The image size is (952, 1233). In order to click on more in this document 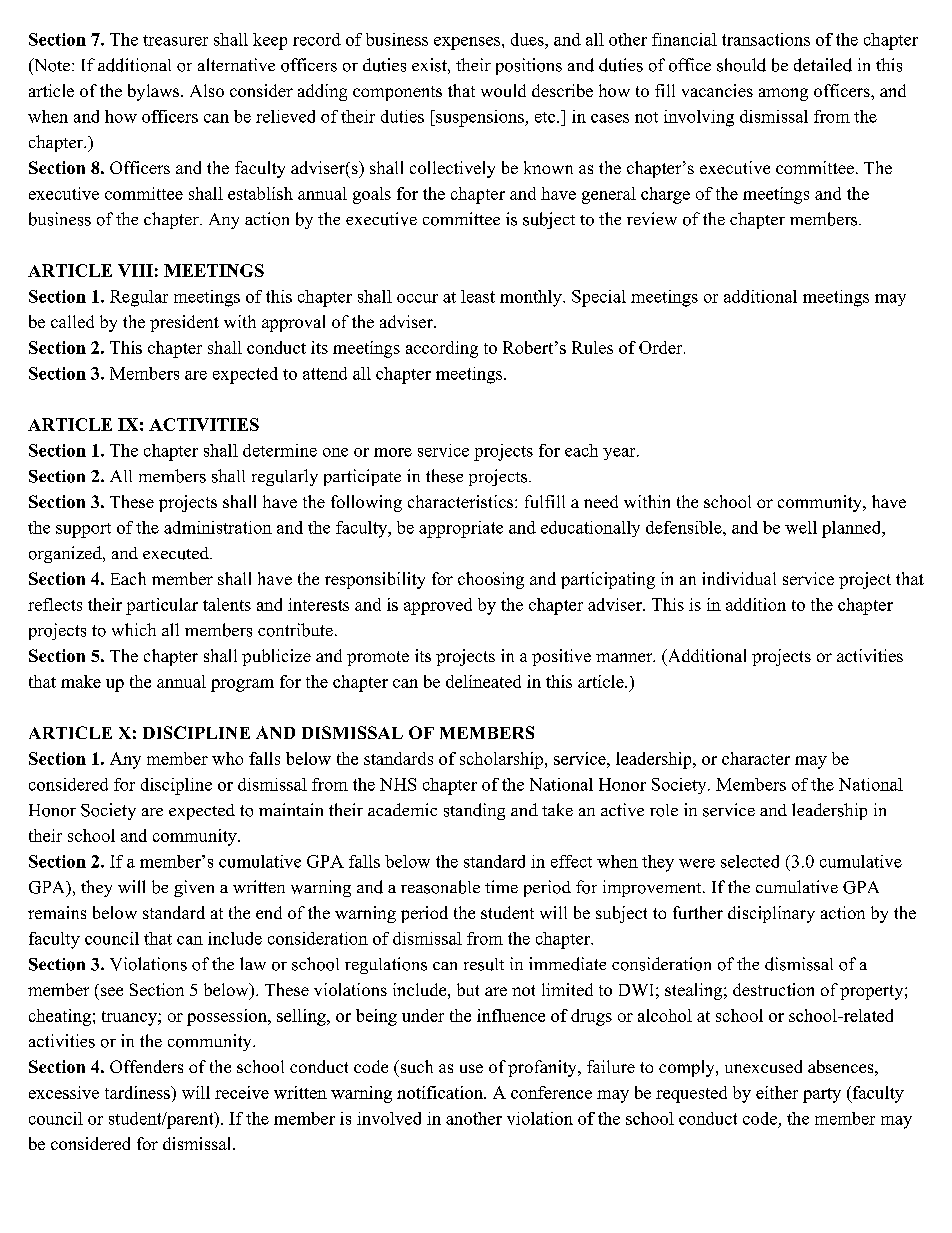, I will do `click(393, 452)`.
